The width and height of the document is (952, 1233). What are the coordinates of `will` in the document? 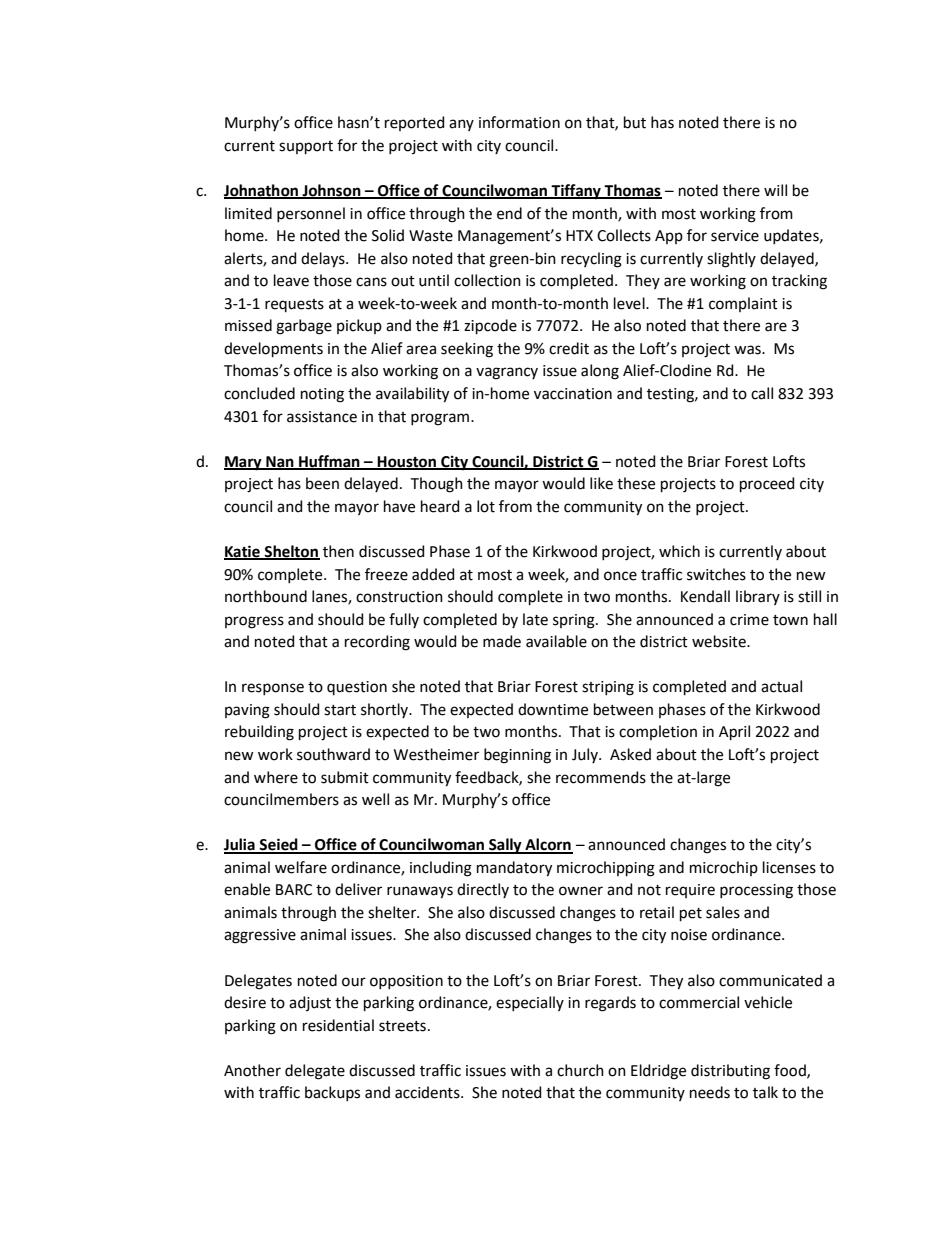 It's located at (775, 190).
